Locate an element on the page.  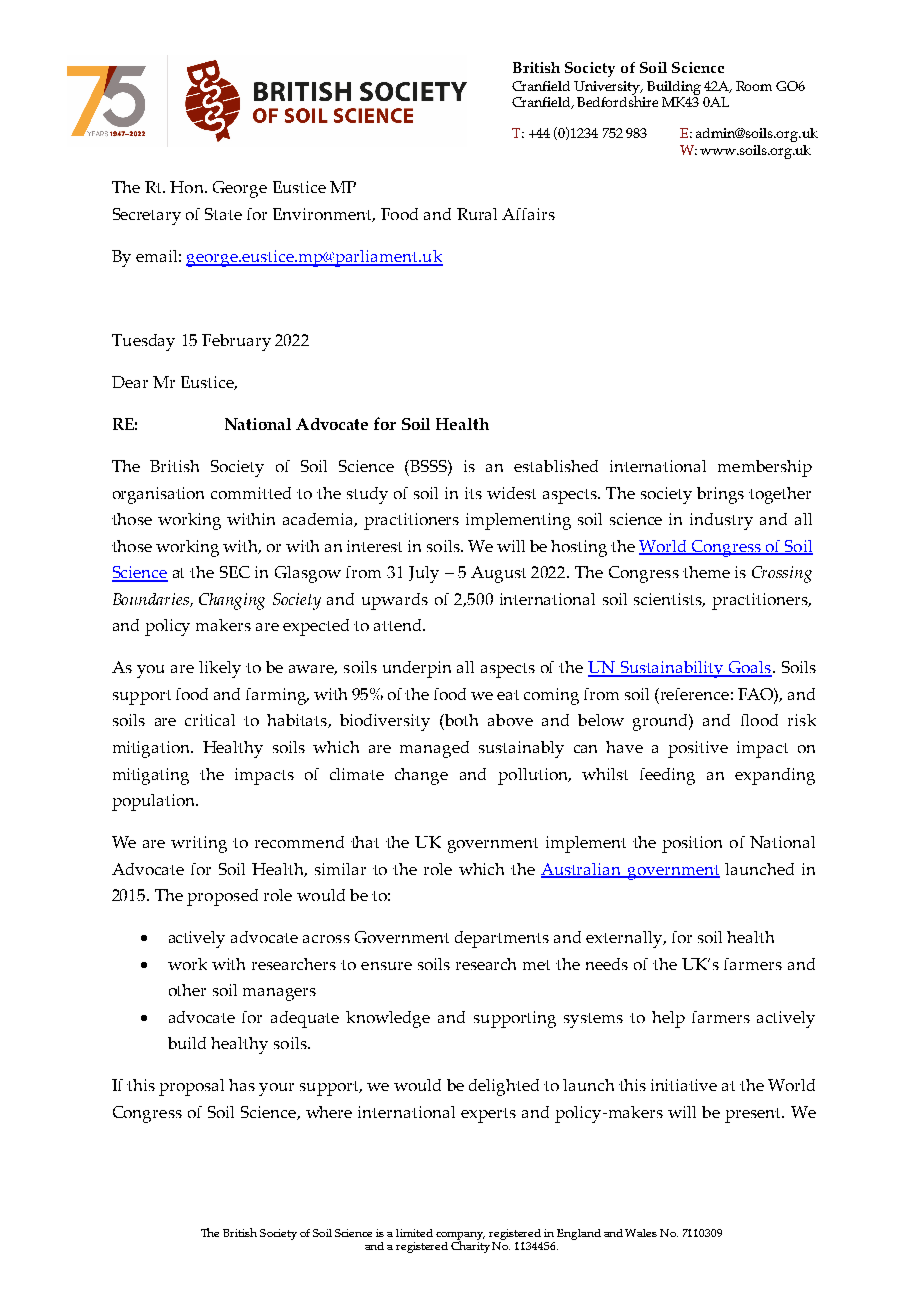
position is located at coordinates (692, 844).
